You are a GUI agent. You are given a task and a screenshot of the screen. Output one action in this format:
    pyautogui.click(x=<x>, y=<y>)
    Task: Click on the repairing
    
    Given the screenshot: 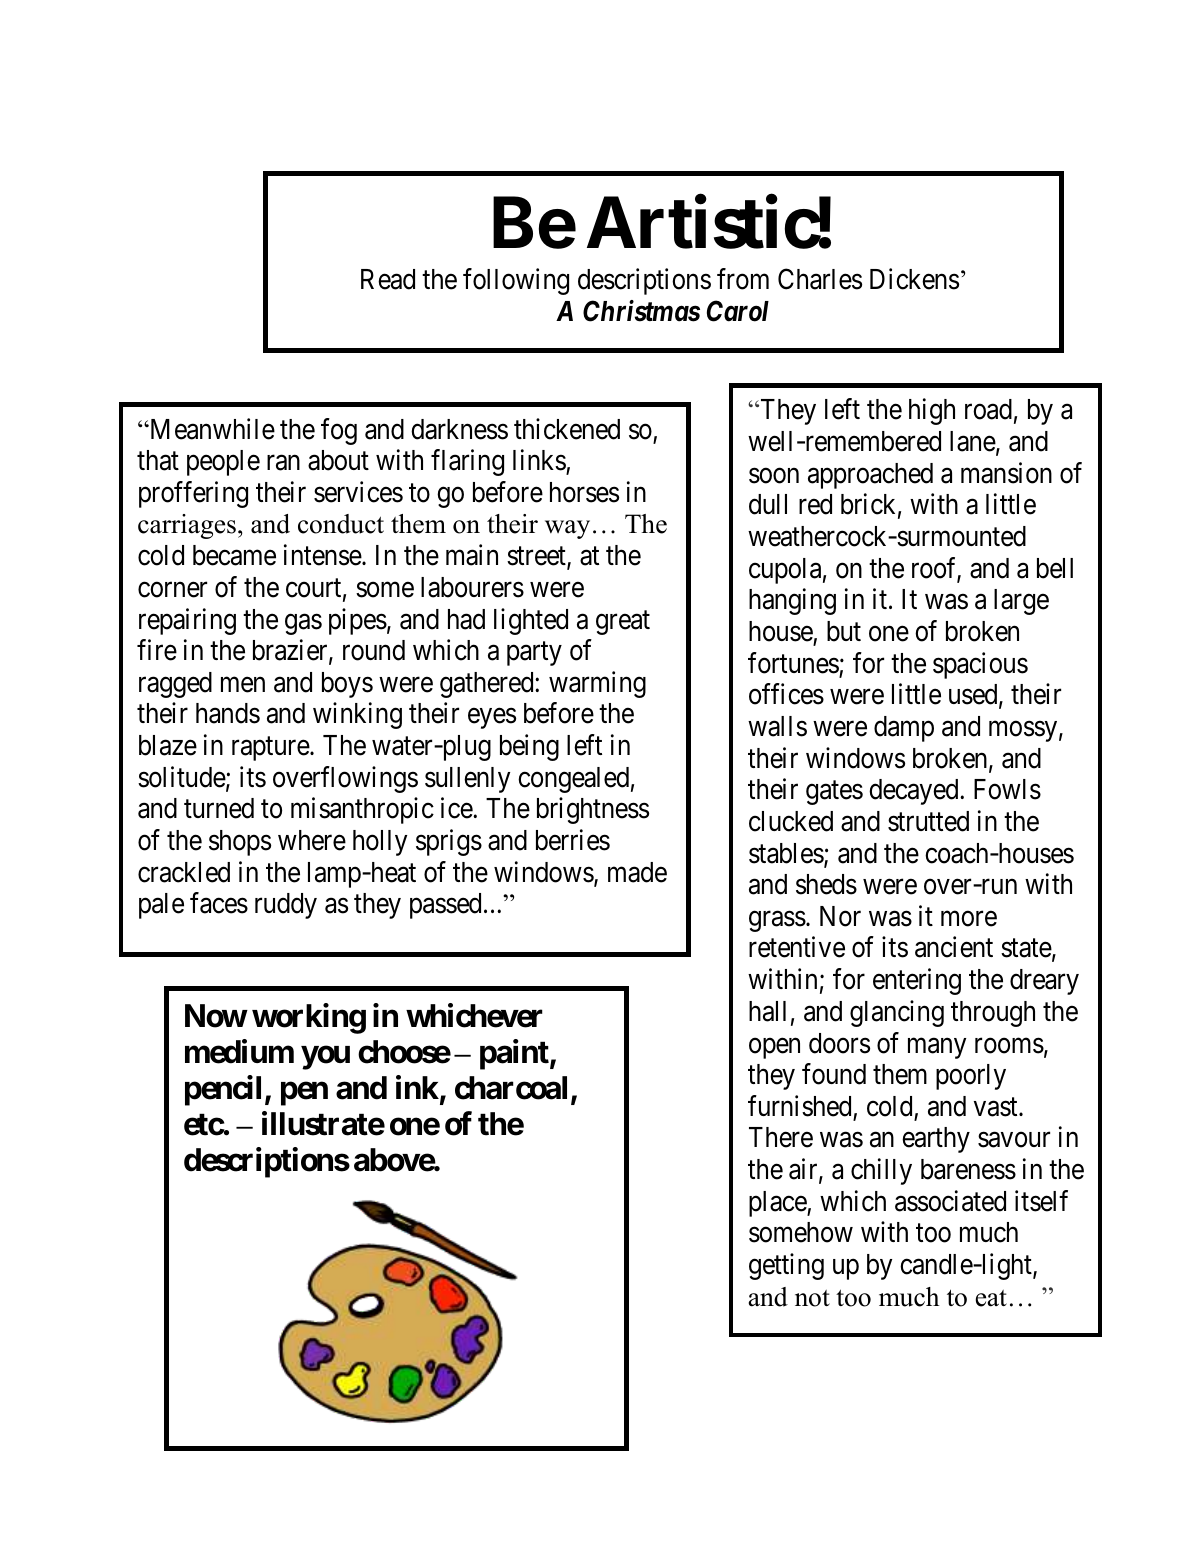 What is the action you would take?
    pyautogui.click(x=187, y=621)
